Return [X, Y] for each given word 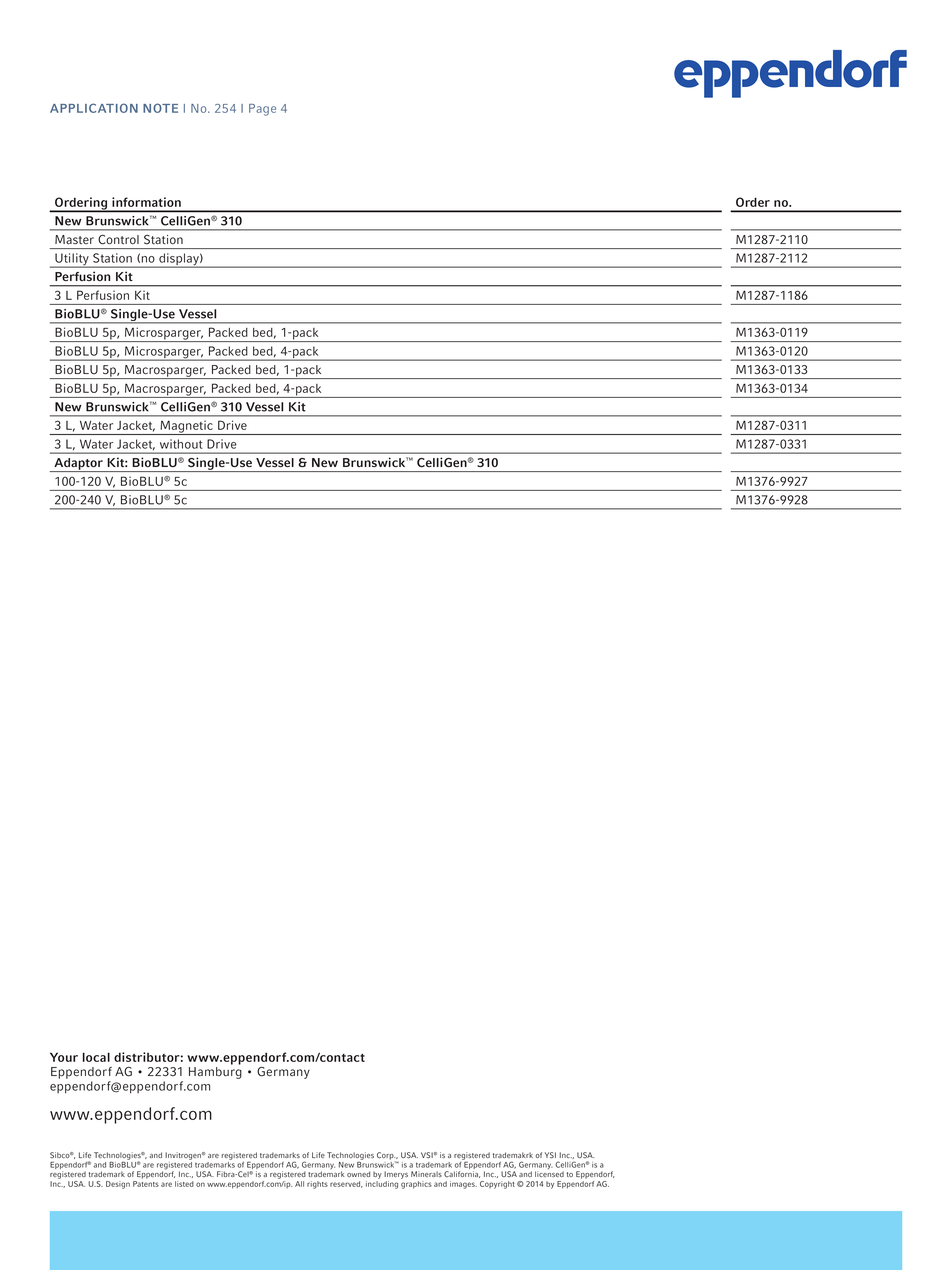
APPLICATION [94, 108]
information [146, 202]
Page [262, 110]
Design [118, 1185]
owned [358, 1174]
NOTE [160, 108]
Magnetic [186, 428]
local [96, 1057]
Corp [386, 1157]
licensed [549, 1174]
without [181, 444]
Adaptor [78, 465]
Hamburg [215, 1073]
